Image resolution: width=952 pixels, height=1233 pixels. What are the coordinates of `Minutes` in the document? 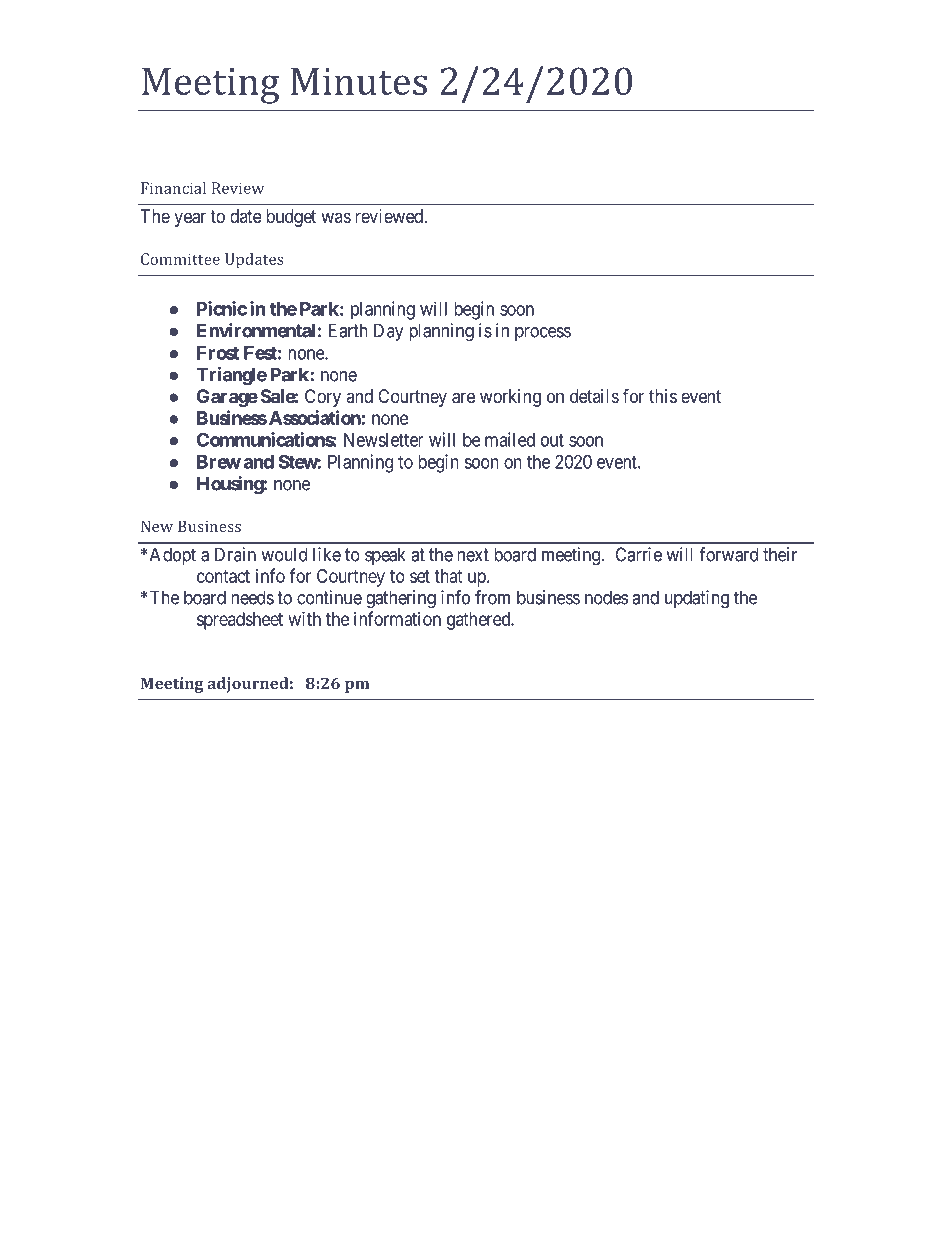 It's located at (359, 81).
